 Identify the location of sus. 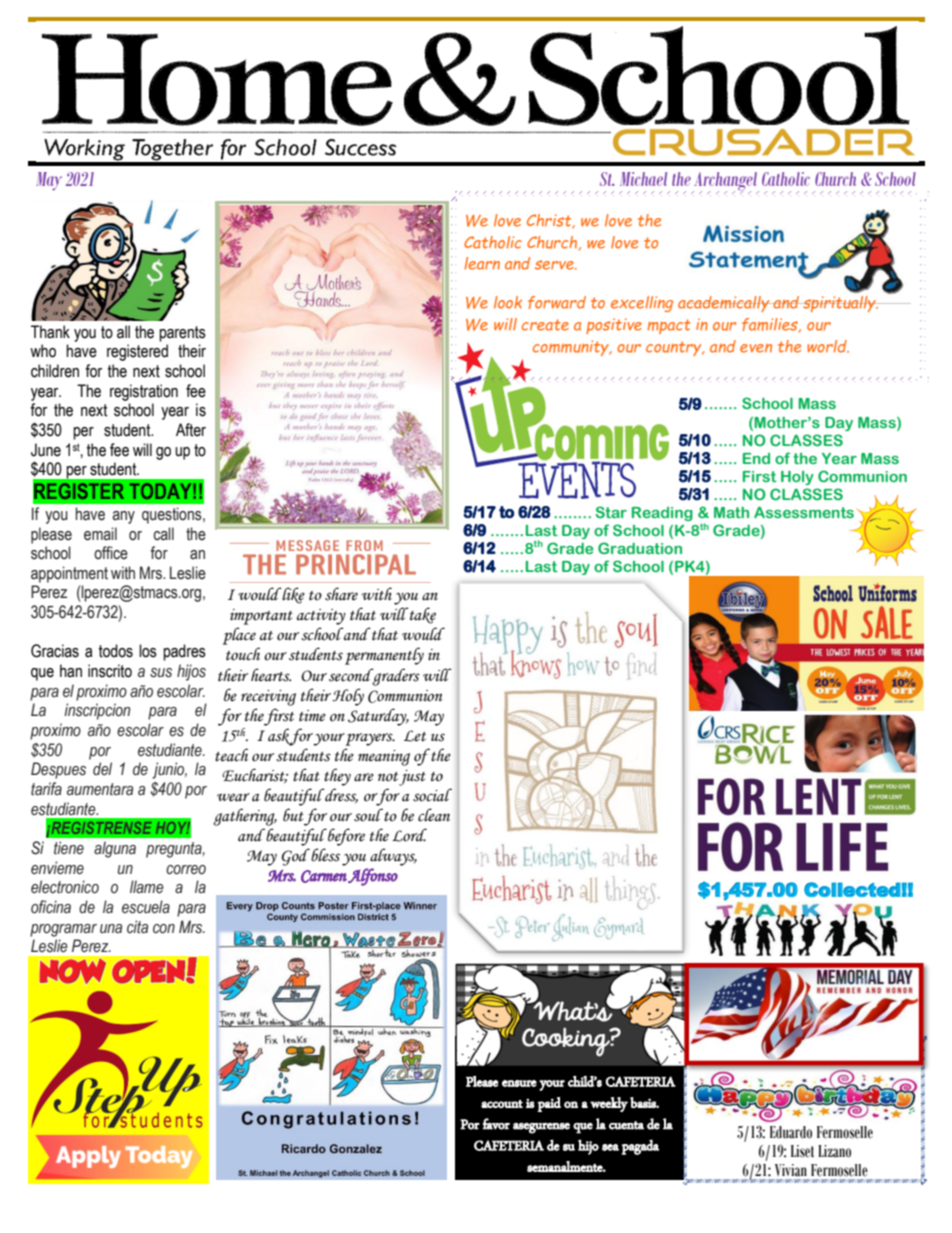
(161, 673).
